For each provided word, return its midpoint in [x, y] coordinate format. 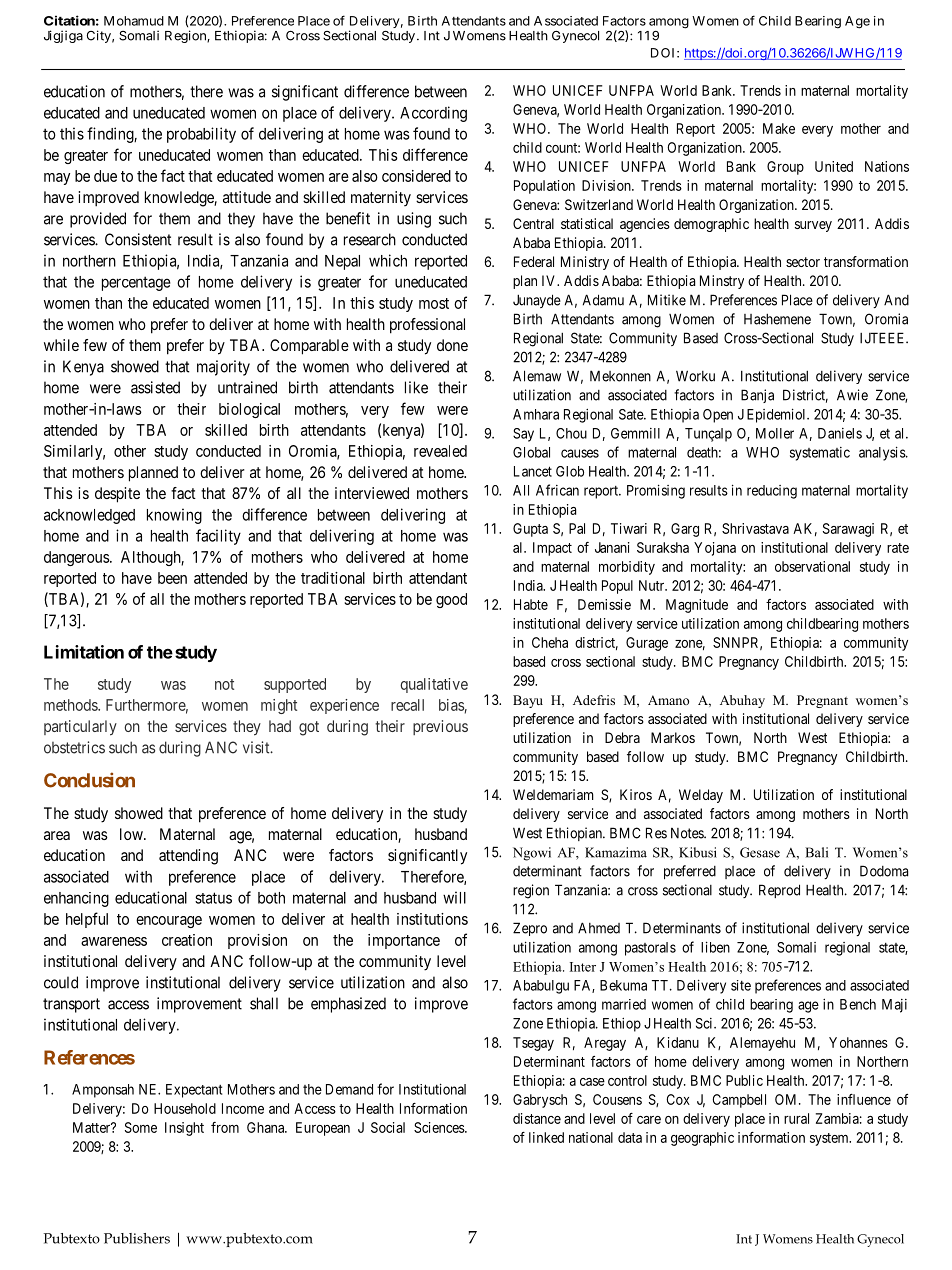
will [454, 897]
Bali [816, 852]
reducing [772, 492]
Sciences [440, 1127]
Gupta [530, 530]
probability [201, 135]
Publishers [137, 1238]
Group [785, 168]
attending [188, 857]
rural [796, 1118]
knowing [174, 516]
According [433, 114]
